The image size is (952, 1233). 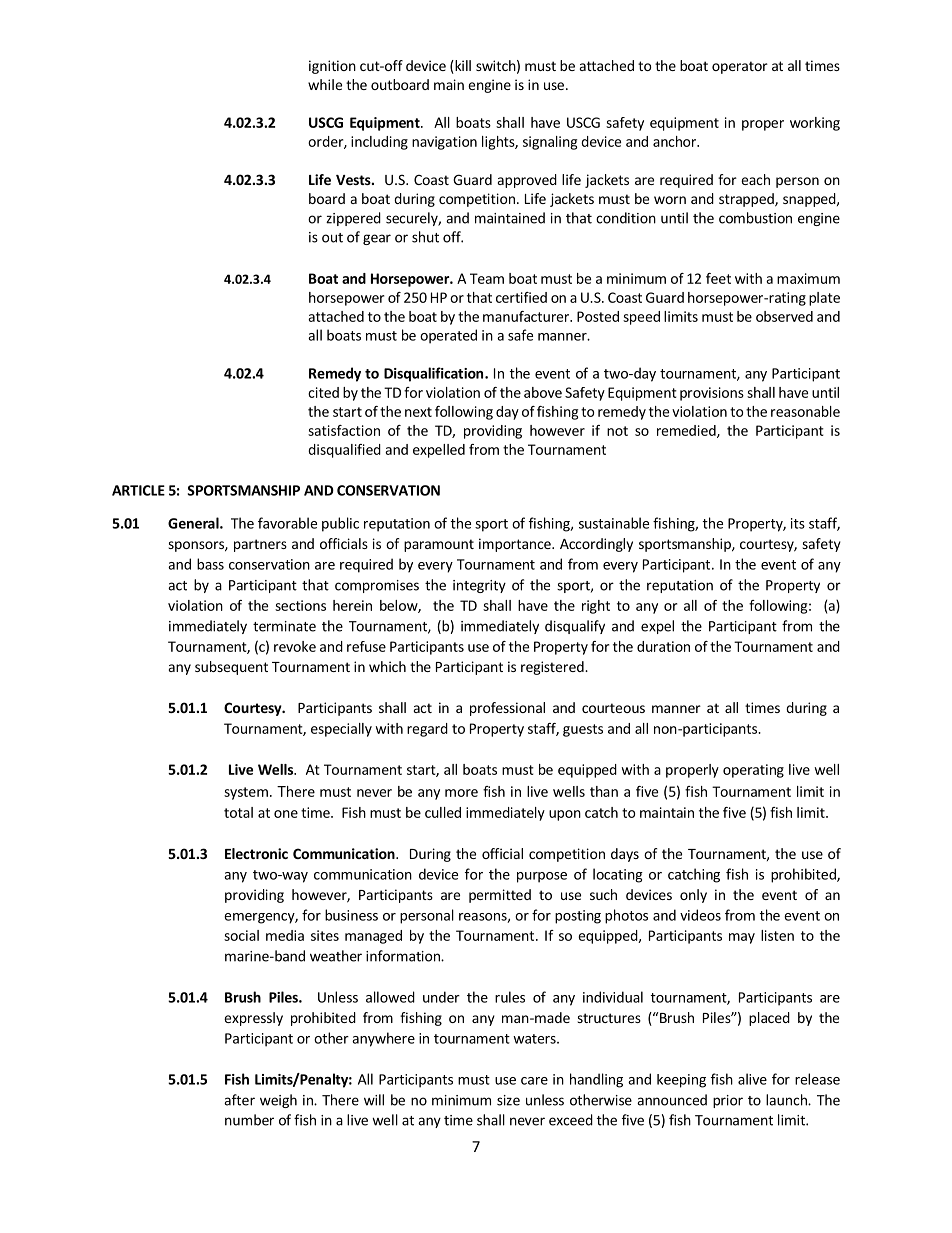 I want to click on integrity, so click(x=479, y=586).
